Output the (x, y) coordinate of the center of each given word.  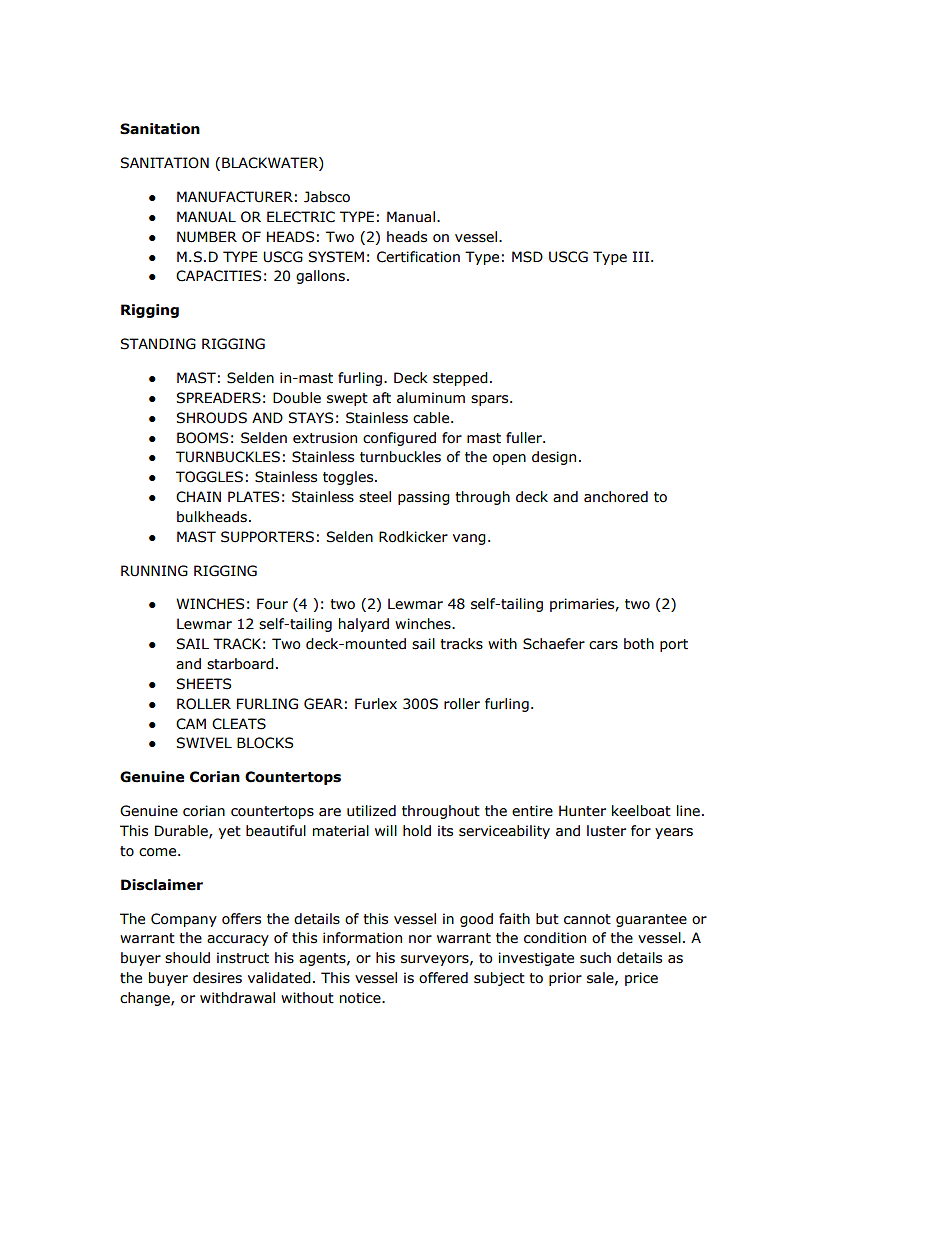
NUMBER (207, 237)
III (641, 256)
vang (469, 539)
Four (272, 604)
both (639, 644)
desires (217, 978)
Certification (418, 257)
